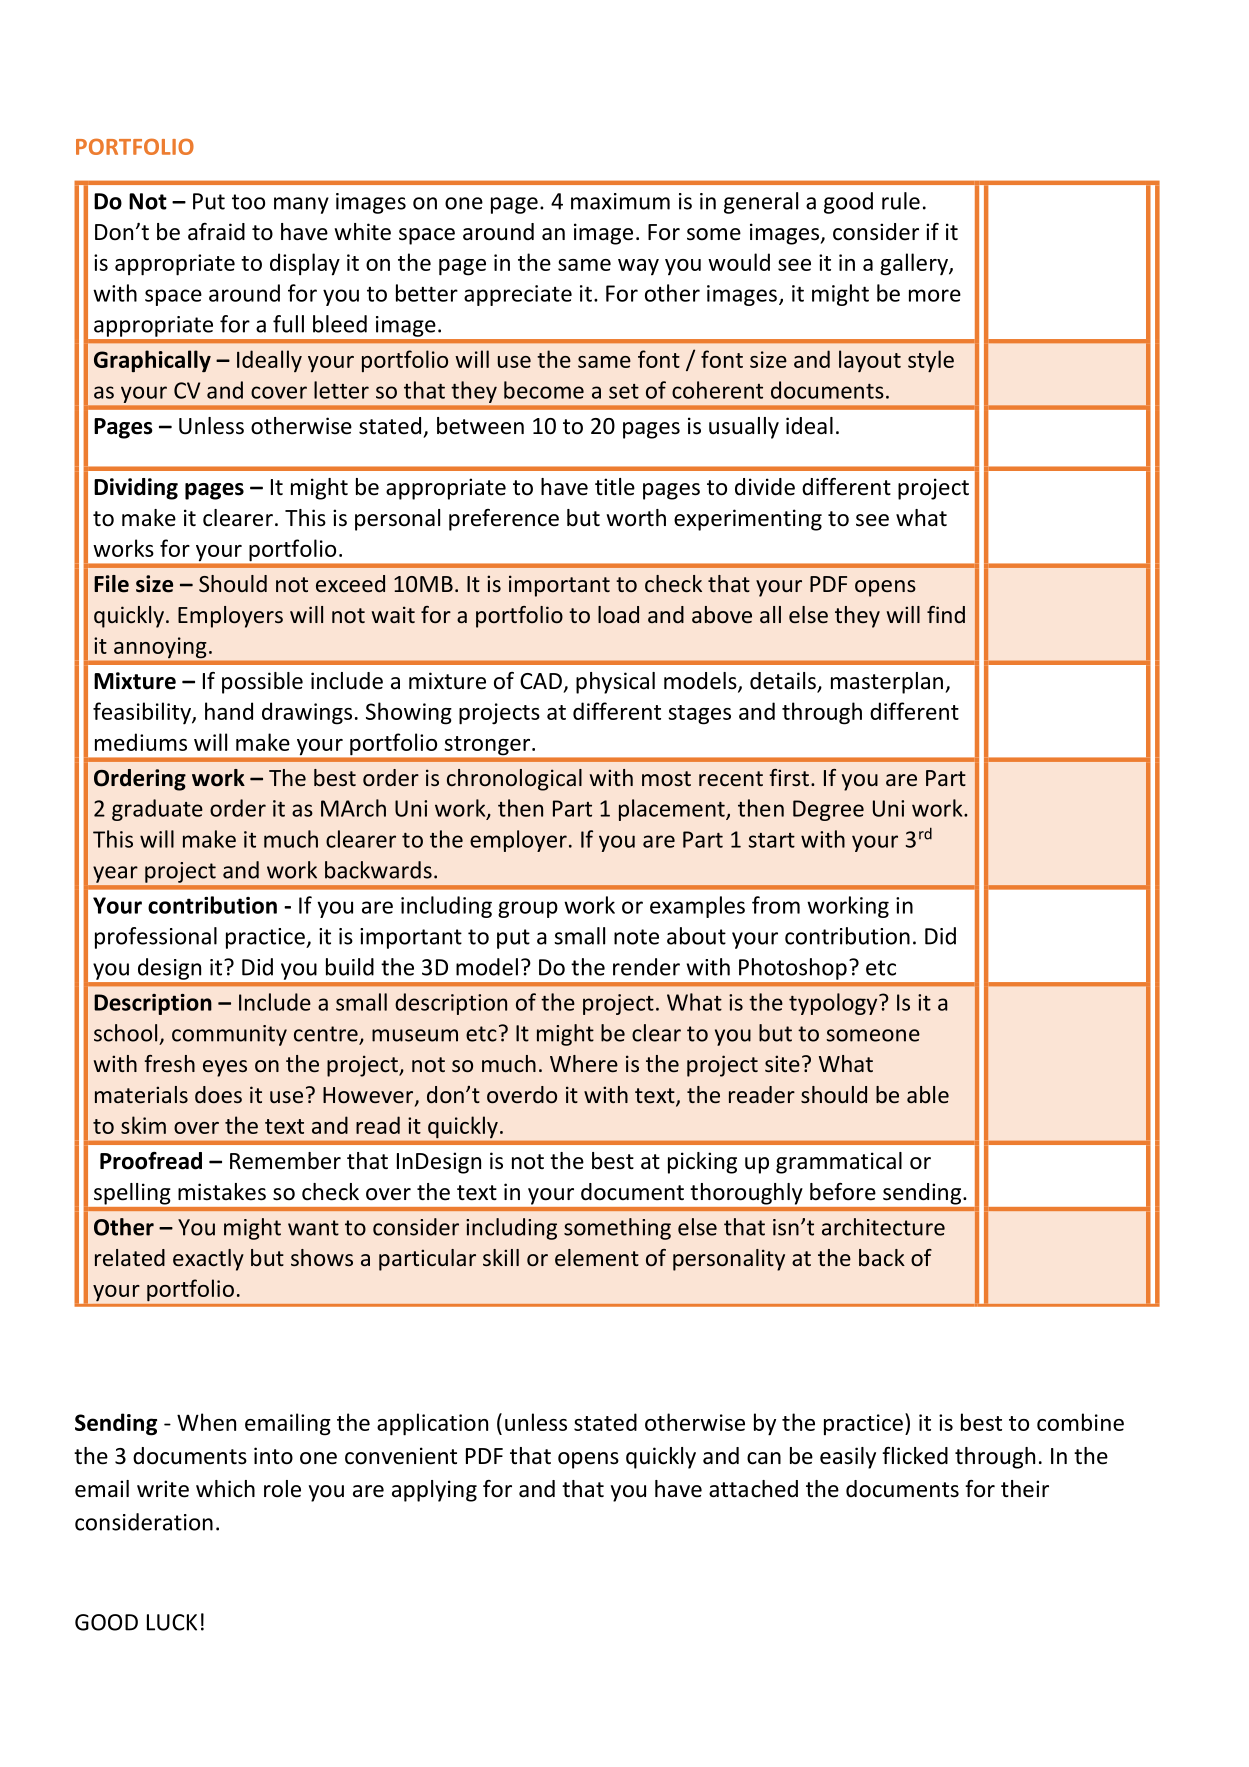 The height and width of the screenshot is (1767, 1249). Describe the element at coordinates (915, 264) in the screenshot. I see `gallery` at that location.
